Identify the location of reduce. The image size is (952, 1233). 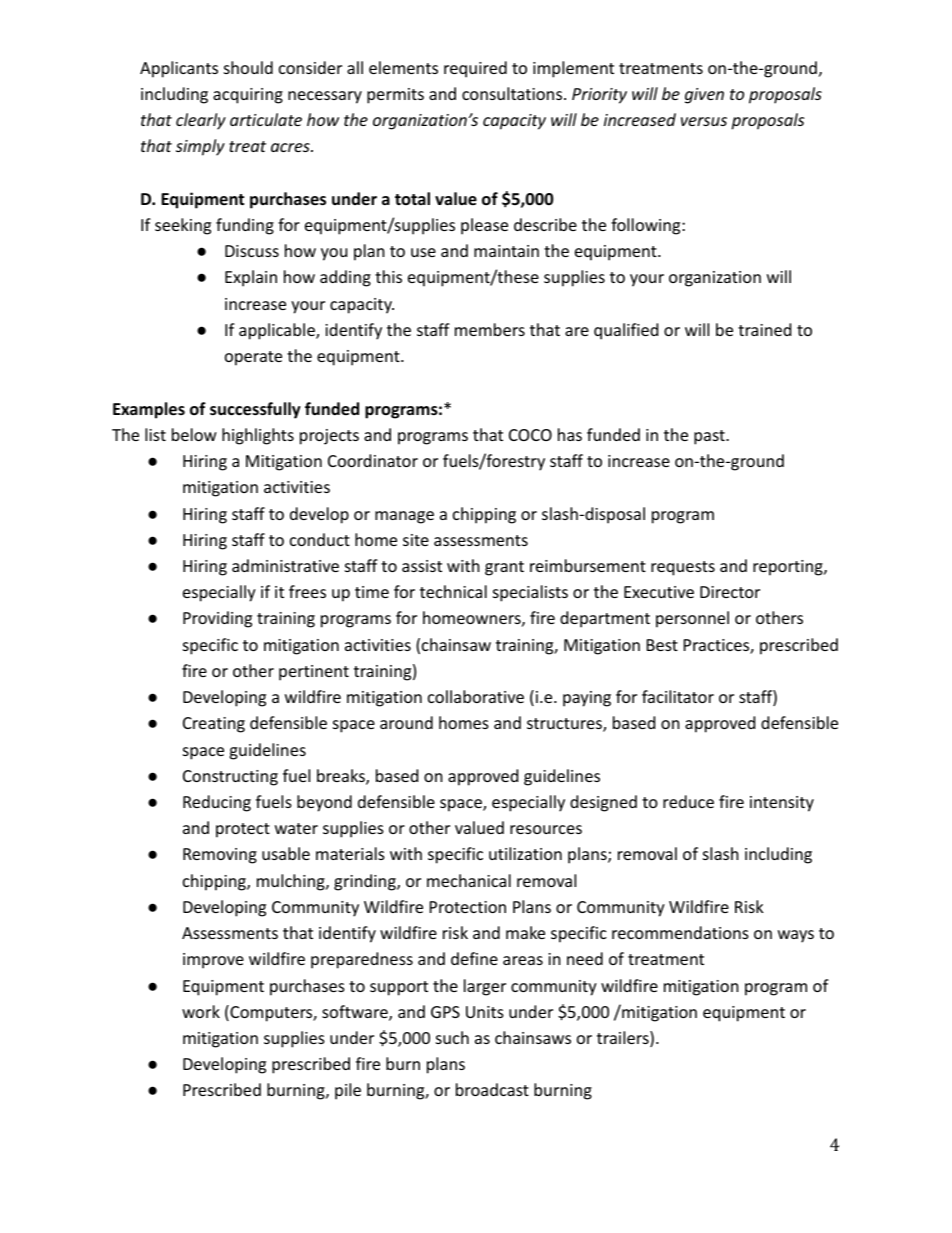
(688, 801).
